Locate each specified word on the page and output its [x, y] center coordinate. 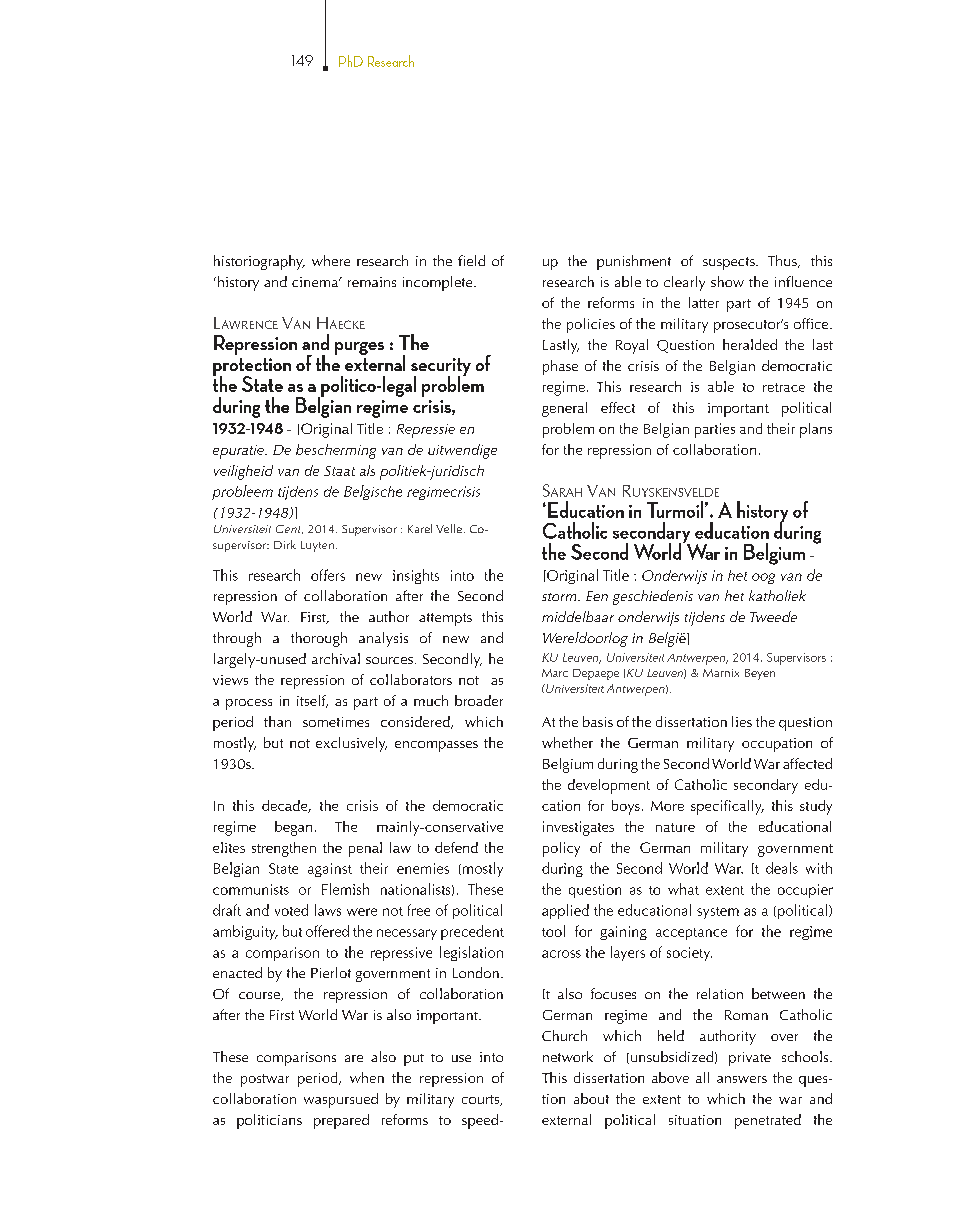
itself [312, 701]
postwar [265, 1080]
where [331, 260]
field [471, 260]
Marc [555, 673]
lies [742, 721]
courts [482, 1100]
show [727, 281]
